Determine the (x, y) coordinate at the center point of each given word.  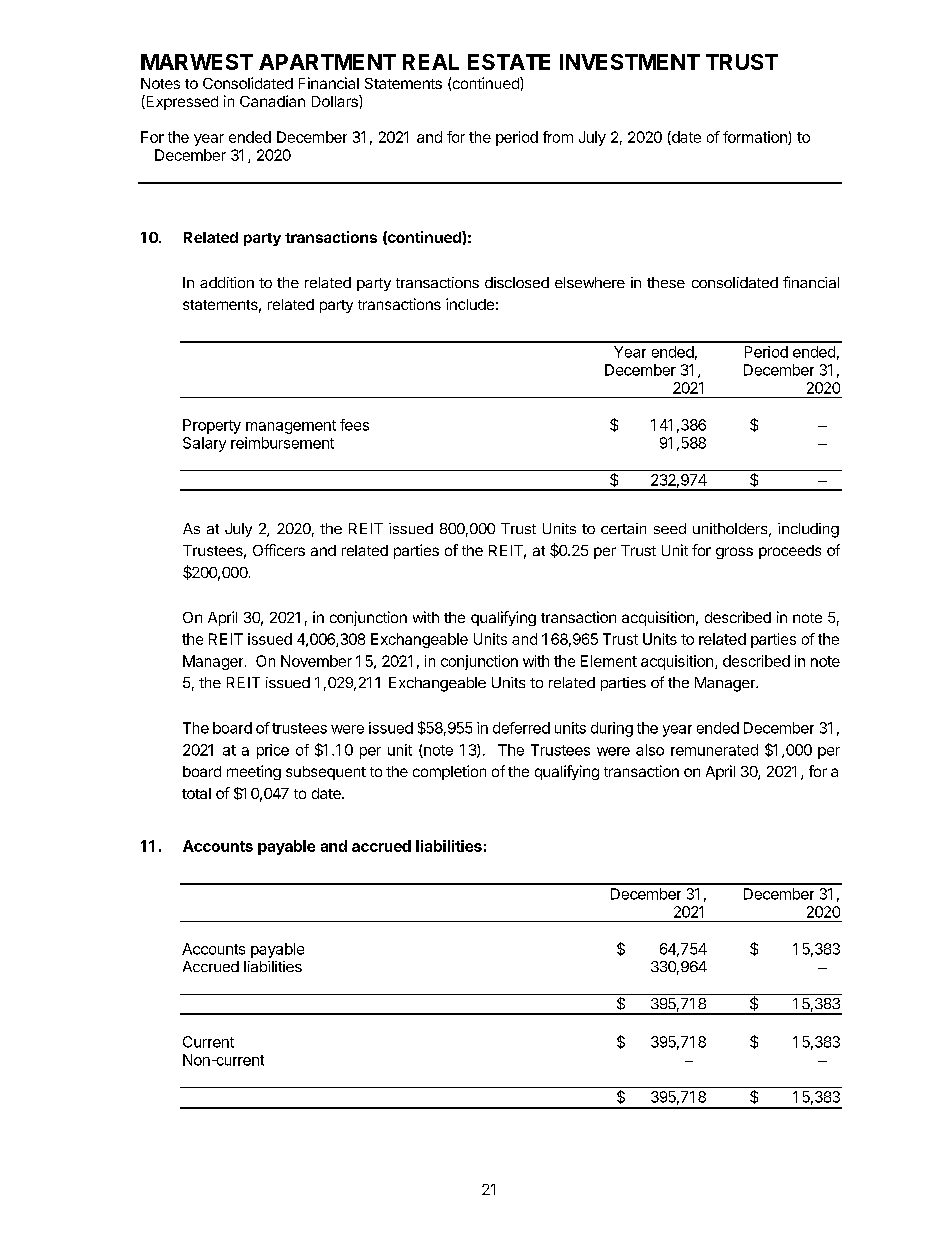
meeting (254, 772)
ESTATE (509, 62)
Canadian (272, 101)
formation (756, 138)
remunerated (714, 750)
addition (227, 282)
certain (623, 528)
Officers (279, 550)
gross (734, 553)
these (666, 282)
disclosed (517, 282)
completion (449, 772)
